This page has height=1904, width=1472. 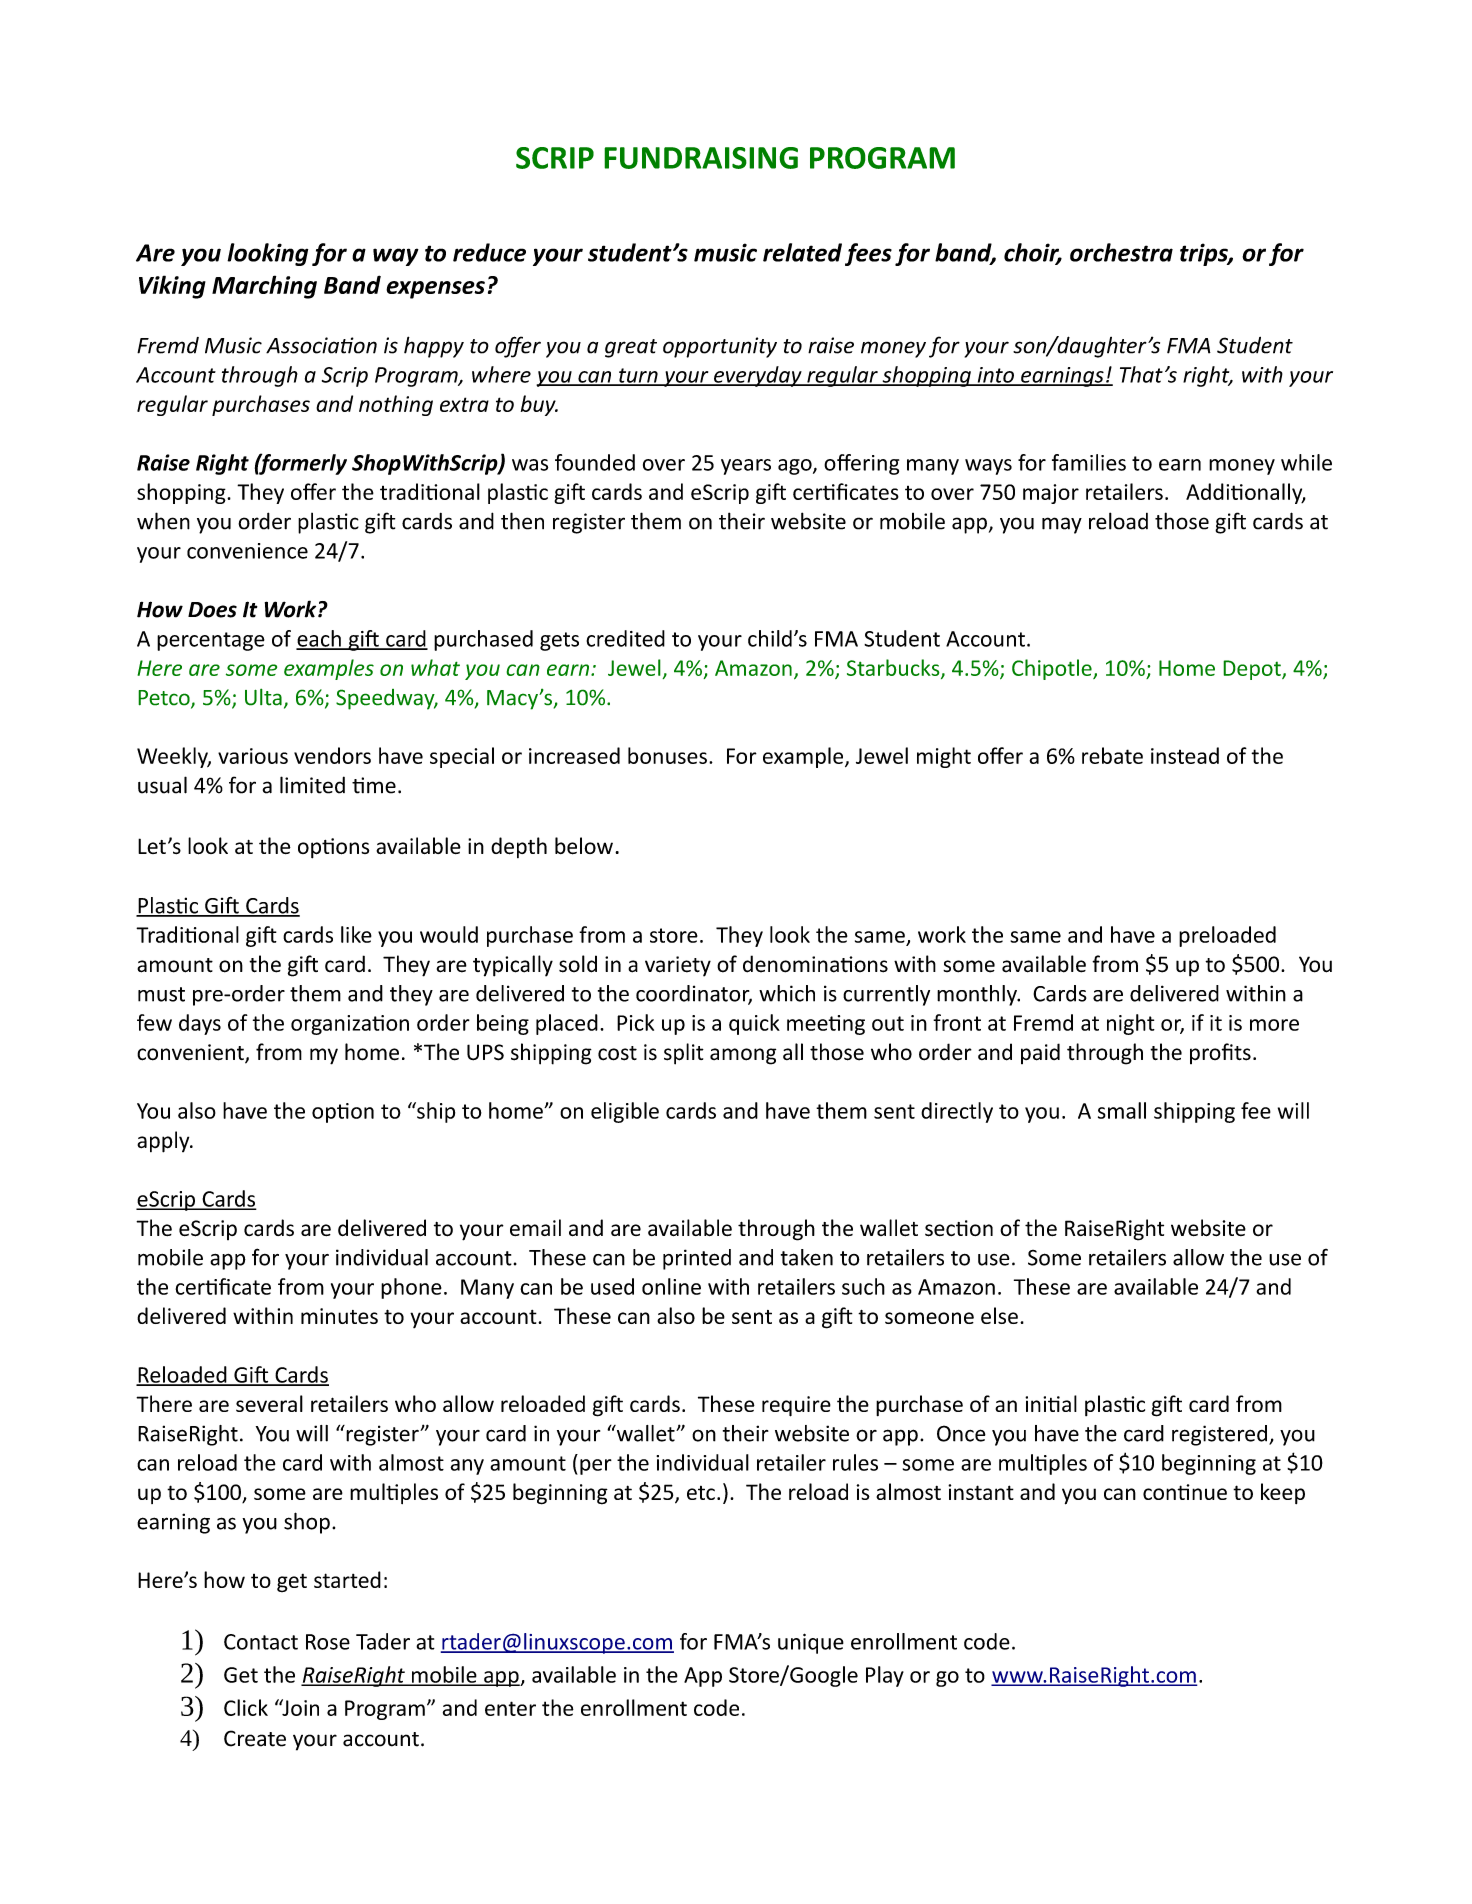 What do you see at coordinates (995, 376) in the page?
I see `into` at bounding box center [995, 376].
